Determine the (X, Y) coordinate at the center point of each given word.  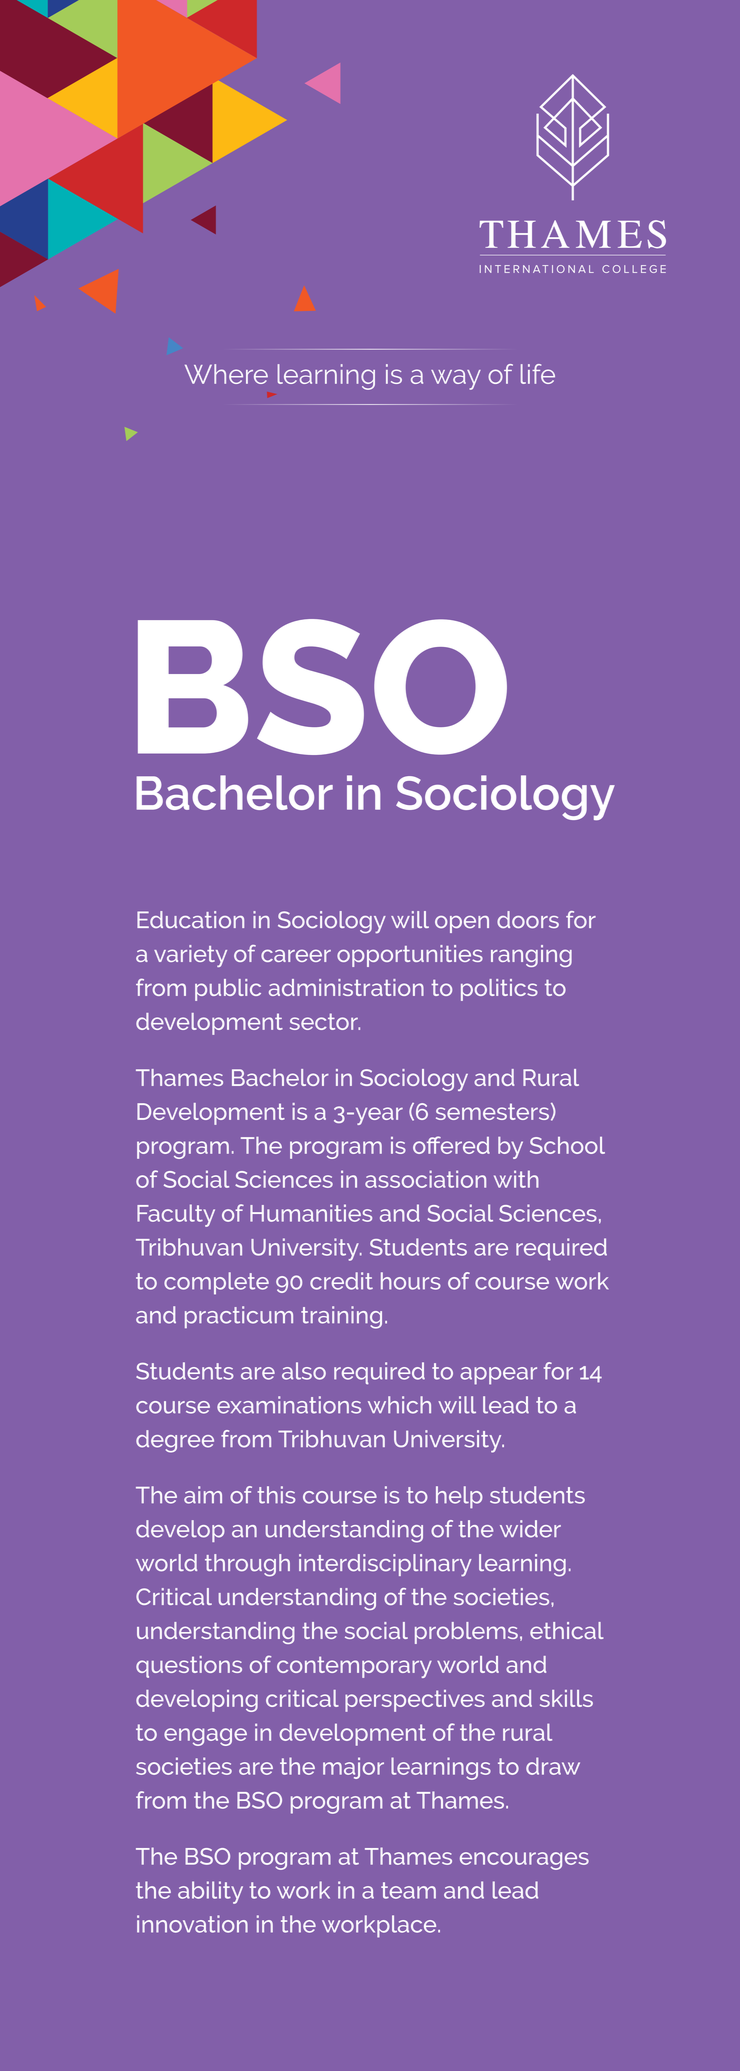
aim (203, 1495)
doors (528, 919)
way (456, 379)
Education (190, 919)
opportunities (410, 956)
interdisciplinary (385, 1565)
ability (210, 1892)
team (408, 1890)
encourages (524, 1861)
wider (530, 1529)
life (538, 374)
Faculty (176, 1215)
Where (226, 374)
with (516, 1179)
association (425, 1179)
